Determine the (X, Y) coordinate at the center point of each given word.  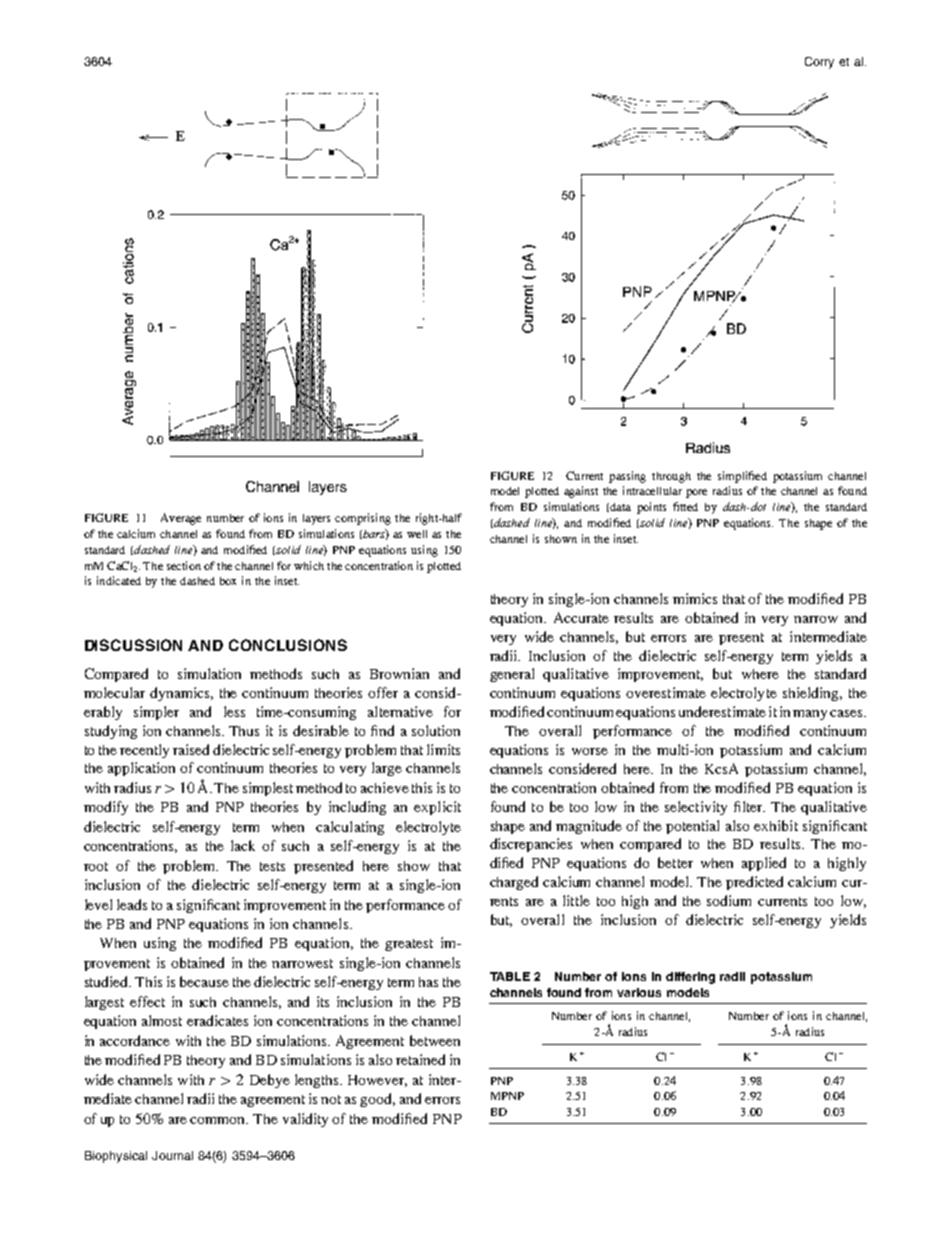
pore (696, 493)
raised (191, 749)
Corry (819, 63)
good (377, 1100)
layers (316, 519)
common (219, 1120)
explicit (437, 808)
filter (749, 806)
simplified (742, 477)
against (581, 492)
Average (181, 519)
